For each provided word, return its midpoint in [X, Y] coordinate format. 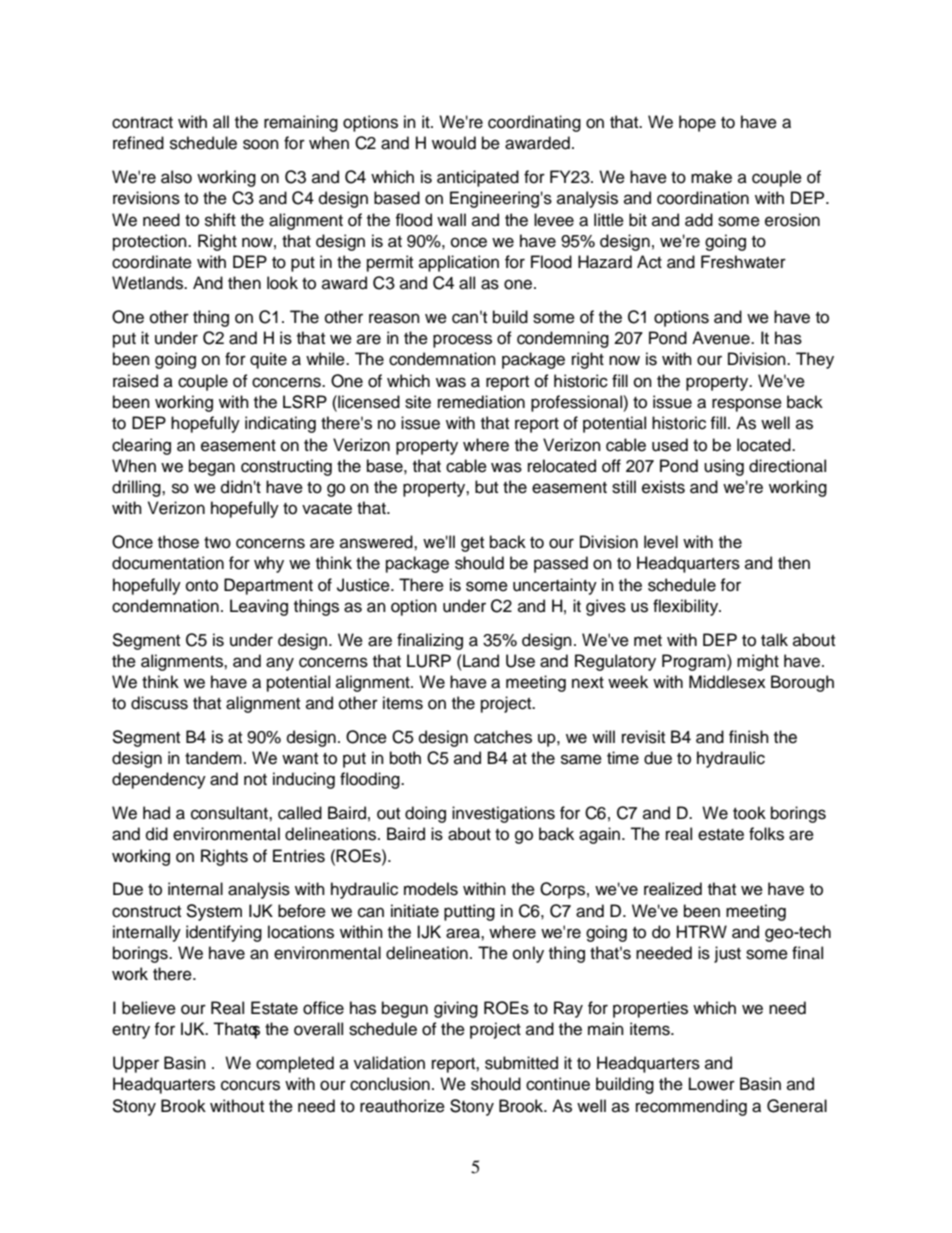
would [454, 143]
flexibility [687, 607]
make [711, 177]
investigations [503, 814]
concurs [250, 1085]
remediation [481, 402]
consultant [230, 813]
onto [202, 586]
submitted [521, 1063]
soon [261, 144]
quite [268, 360]
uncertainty [555, 586]
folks [766, 834]
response [747, 405]
